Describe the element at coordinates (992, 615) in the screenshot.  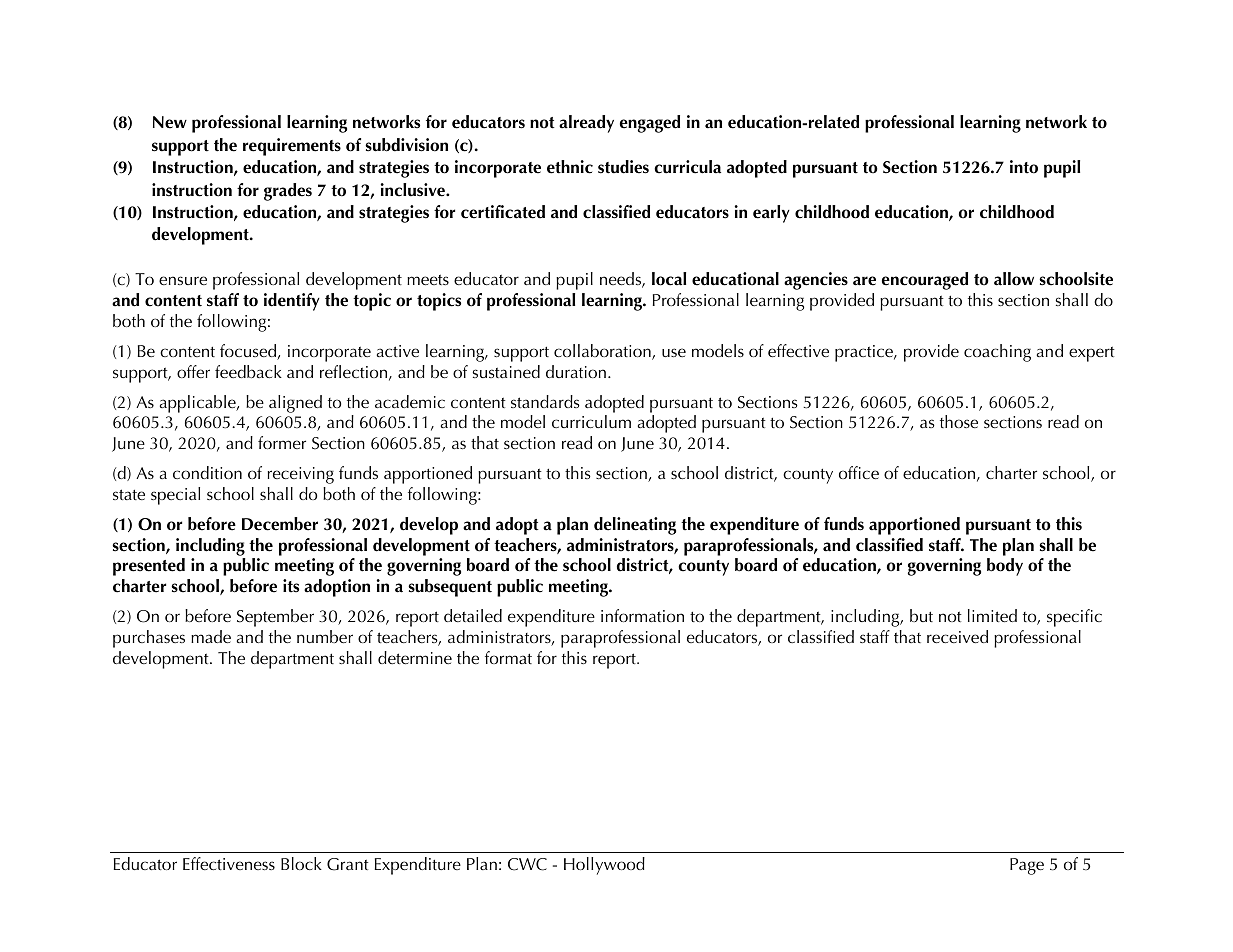
I see `limited` at that location.
